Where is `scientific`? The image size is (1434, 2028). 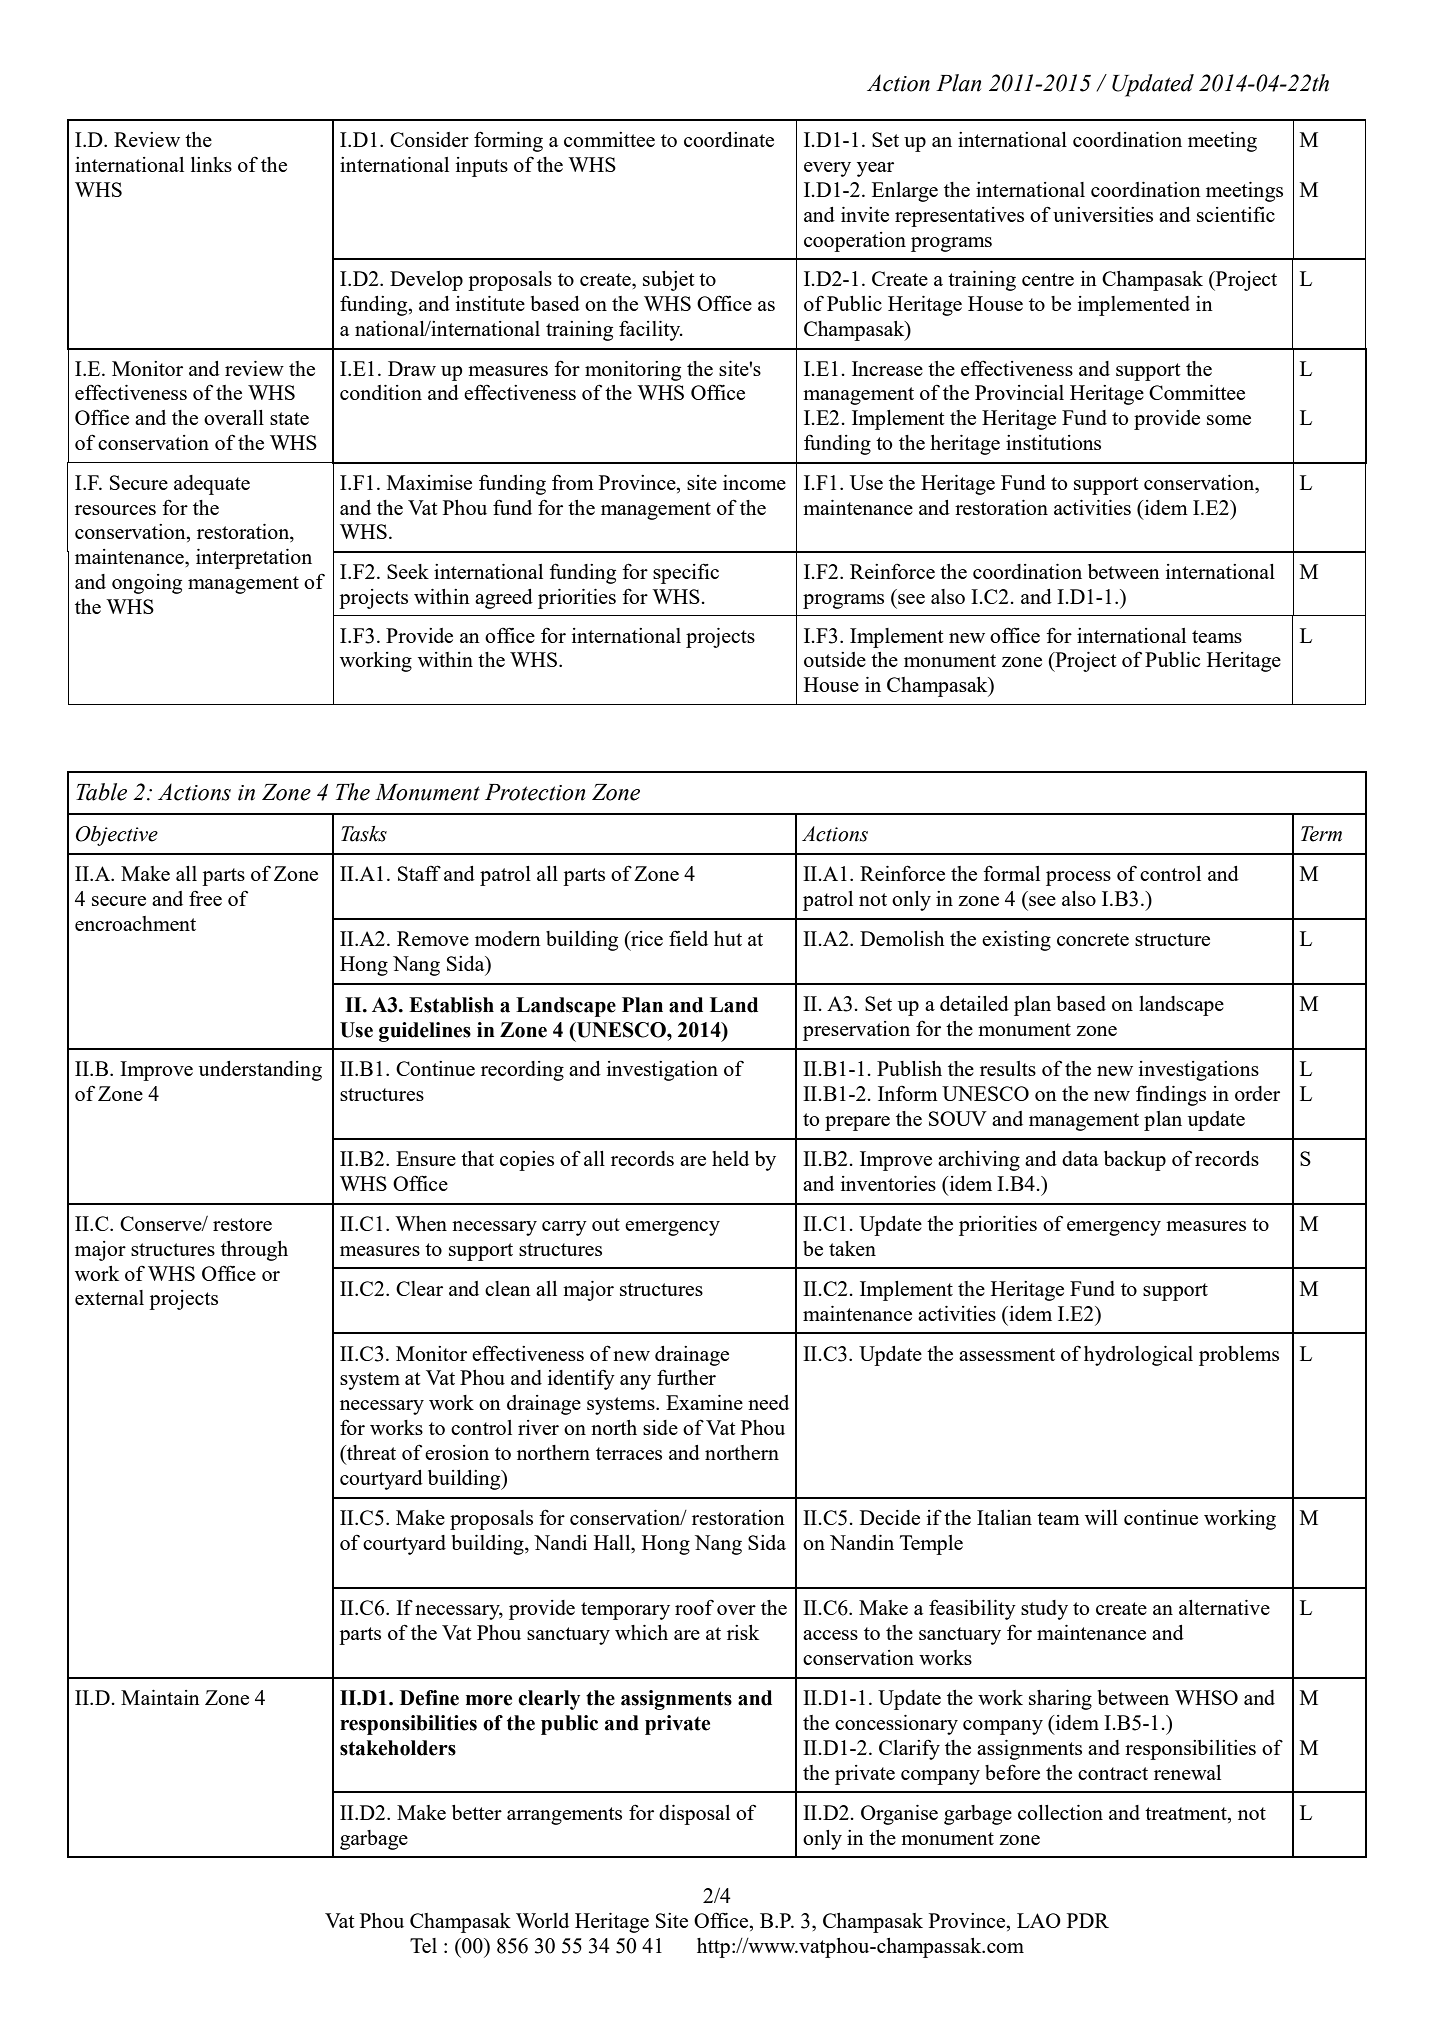 scientific is located at coordinates (1236, 214).
